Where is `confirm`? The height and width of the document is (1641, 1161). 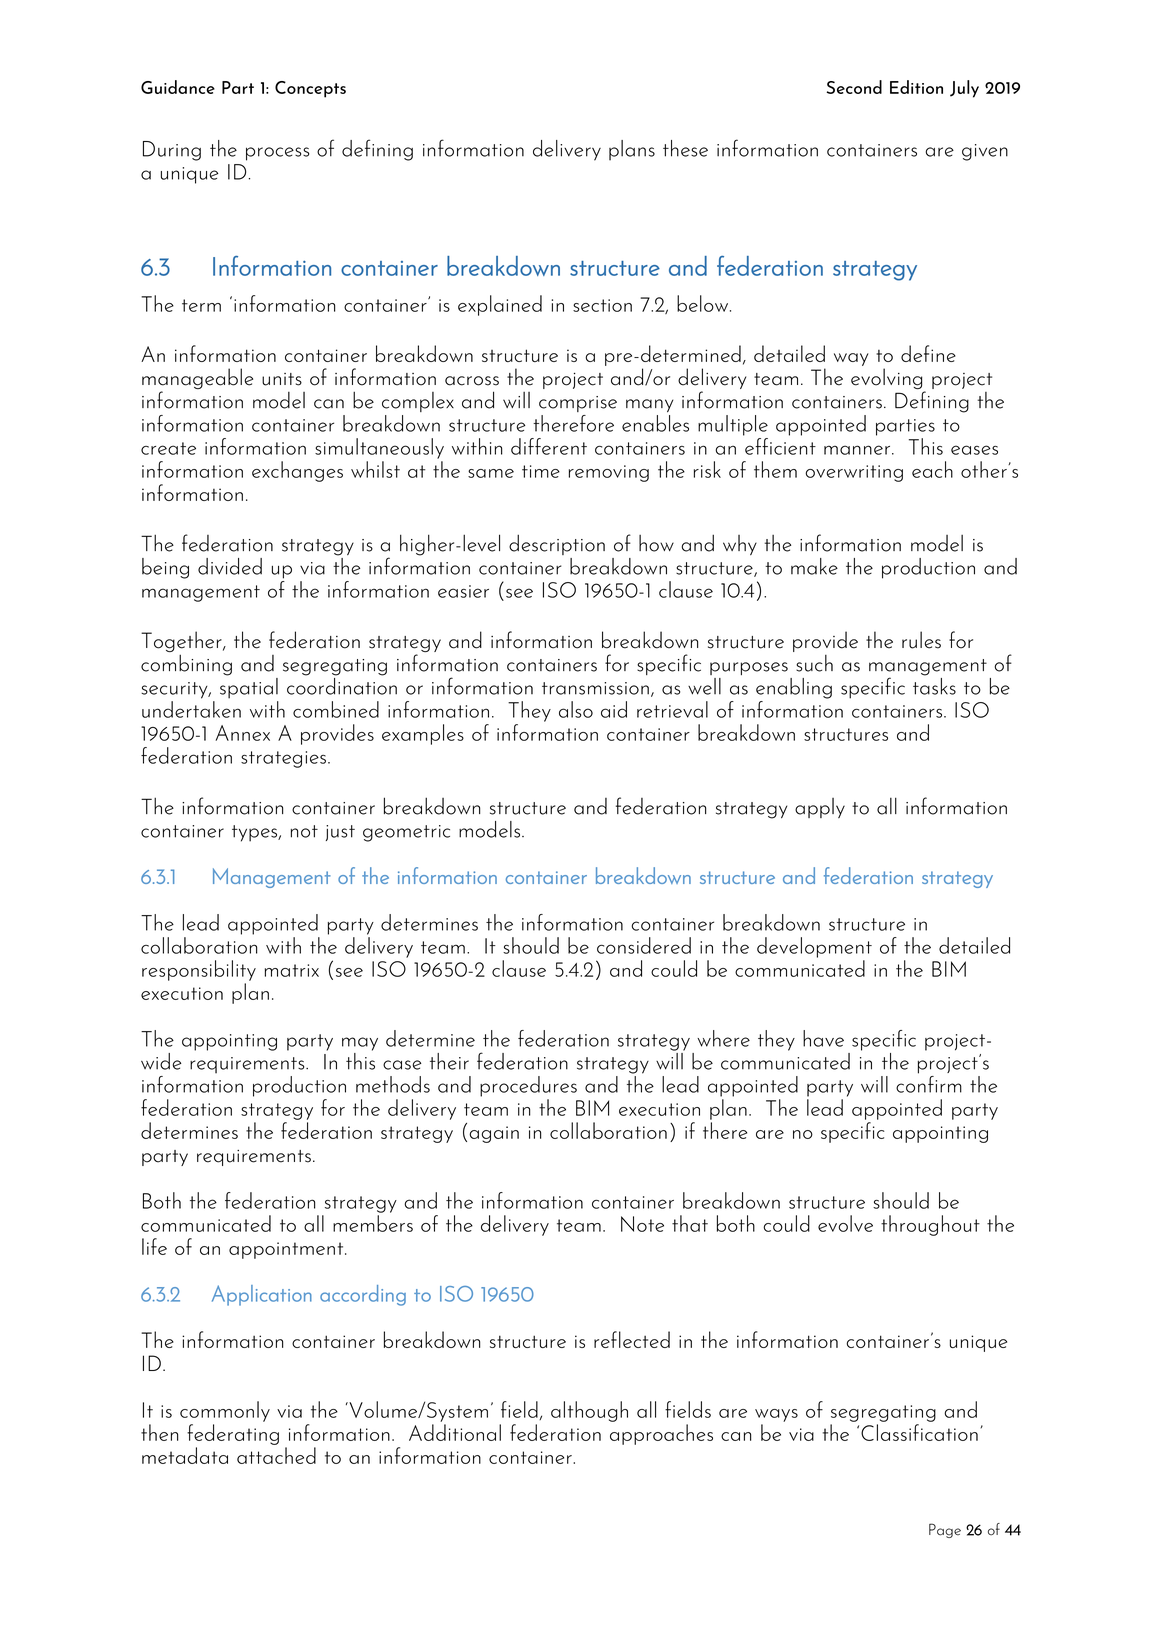
confirm is located at coordinates (929, 1084).
